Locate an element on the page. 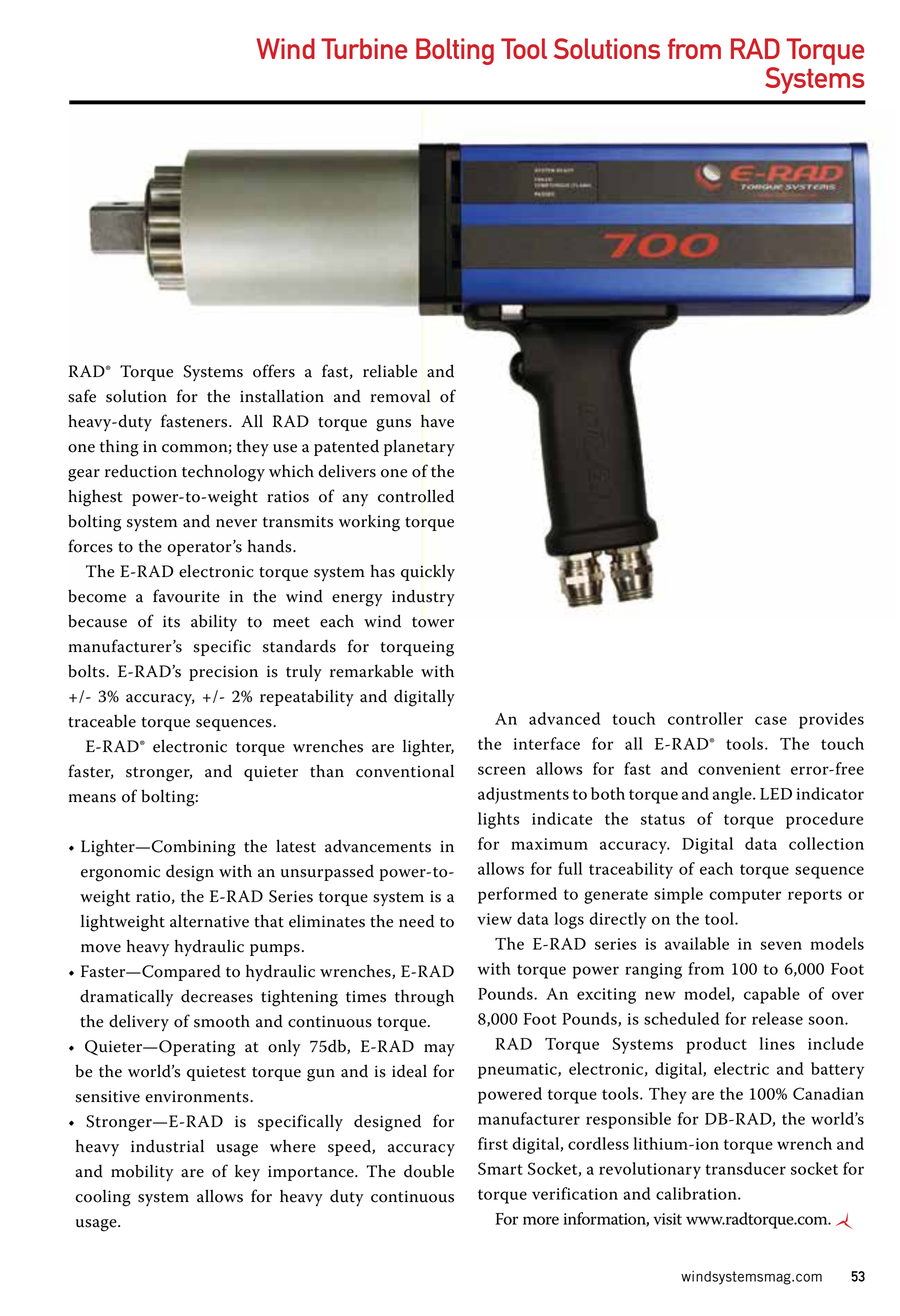 The height and width of the document is (1316, 900). means is located at coordinates (92, 798).
